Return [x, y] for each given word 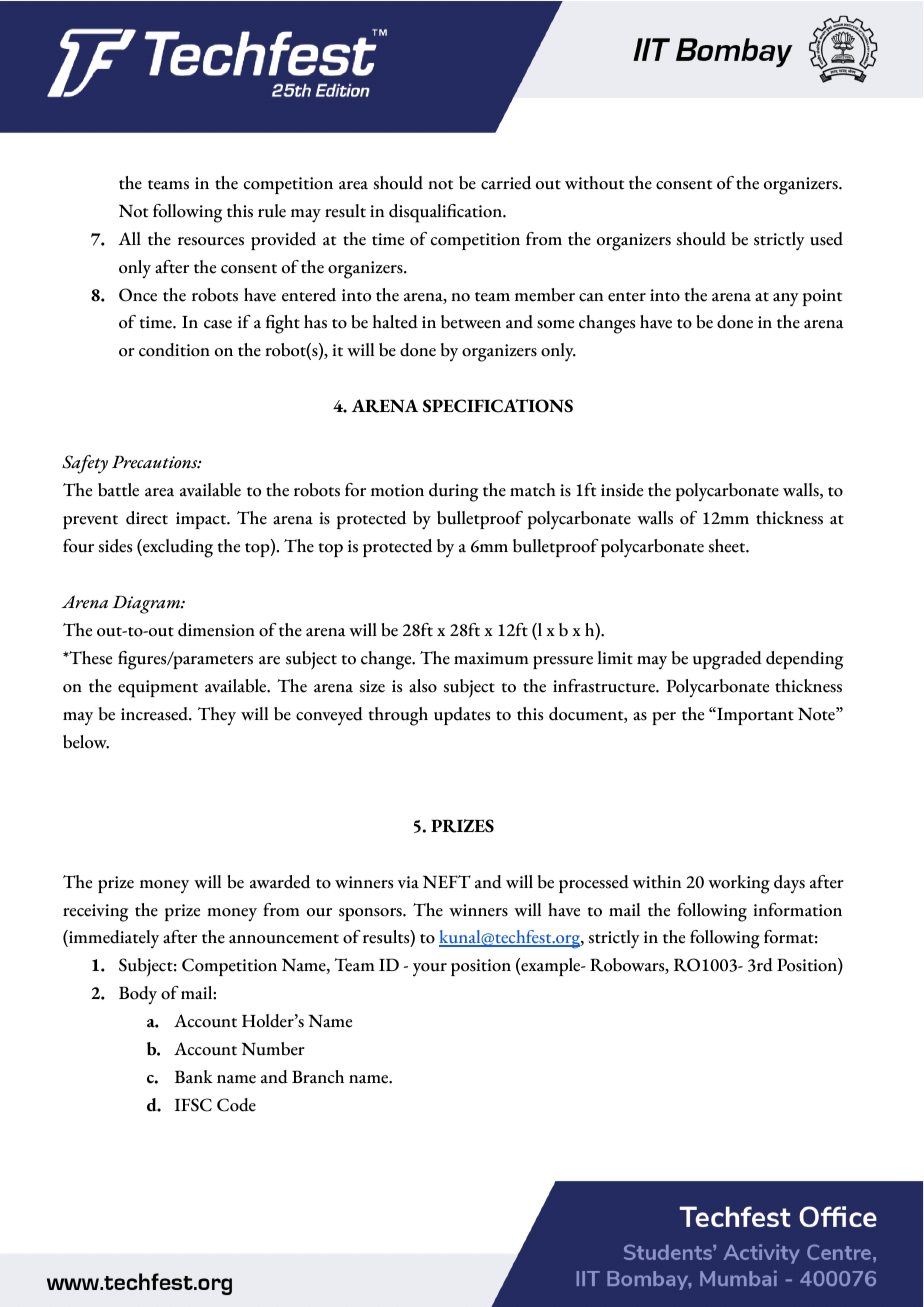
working [739, 884]
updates [462, 716]
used [826, 239]
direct [147, 518]
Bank [194, 1077]
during [453, 492]
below [86, 742]
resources [211, 241]
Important [754, 716]
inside [622, 490]
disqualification [447, 213]
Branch [318, 1077]
